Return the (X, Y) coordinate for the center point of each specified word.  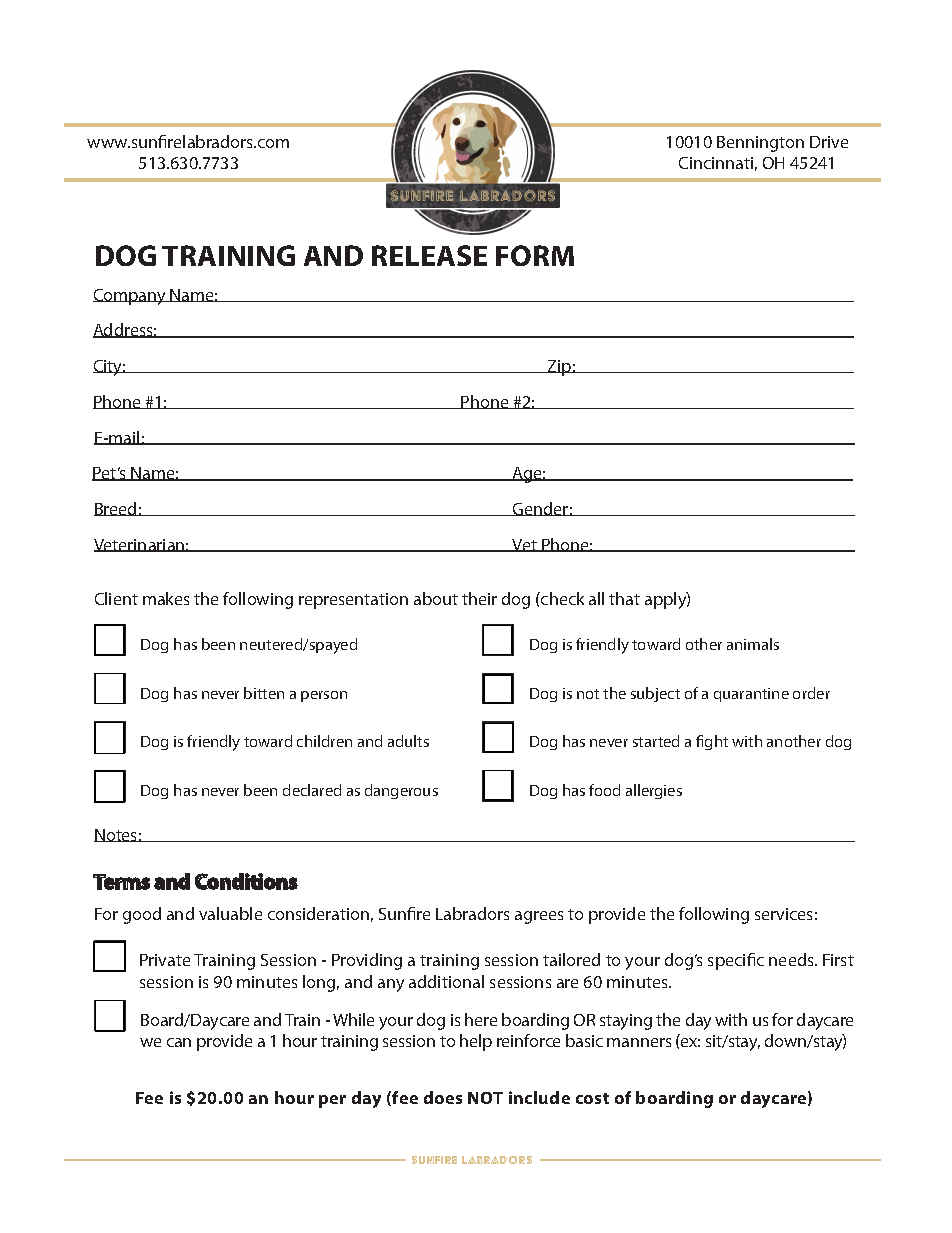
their (479, 598)
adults (408, 741)
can (179, 1042)
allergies (654, 791)
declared (312, 790)
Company (130, 297)
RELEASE (429, 255)
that (624, 598)
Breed (116, 509)
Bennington (760, 144)
